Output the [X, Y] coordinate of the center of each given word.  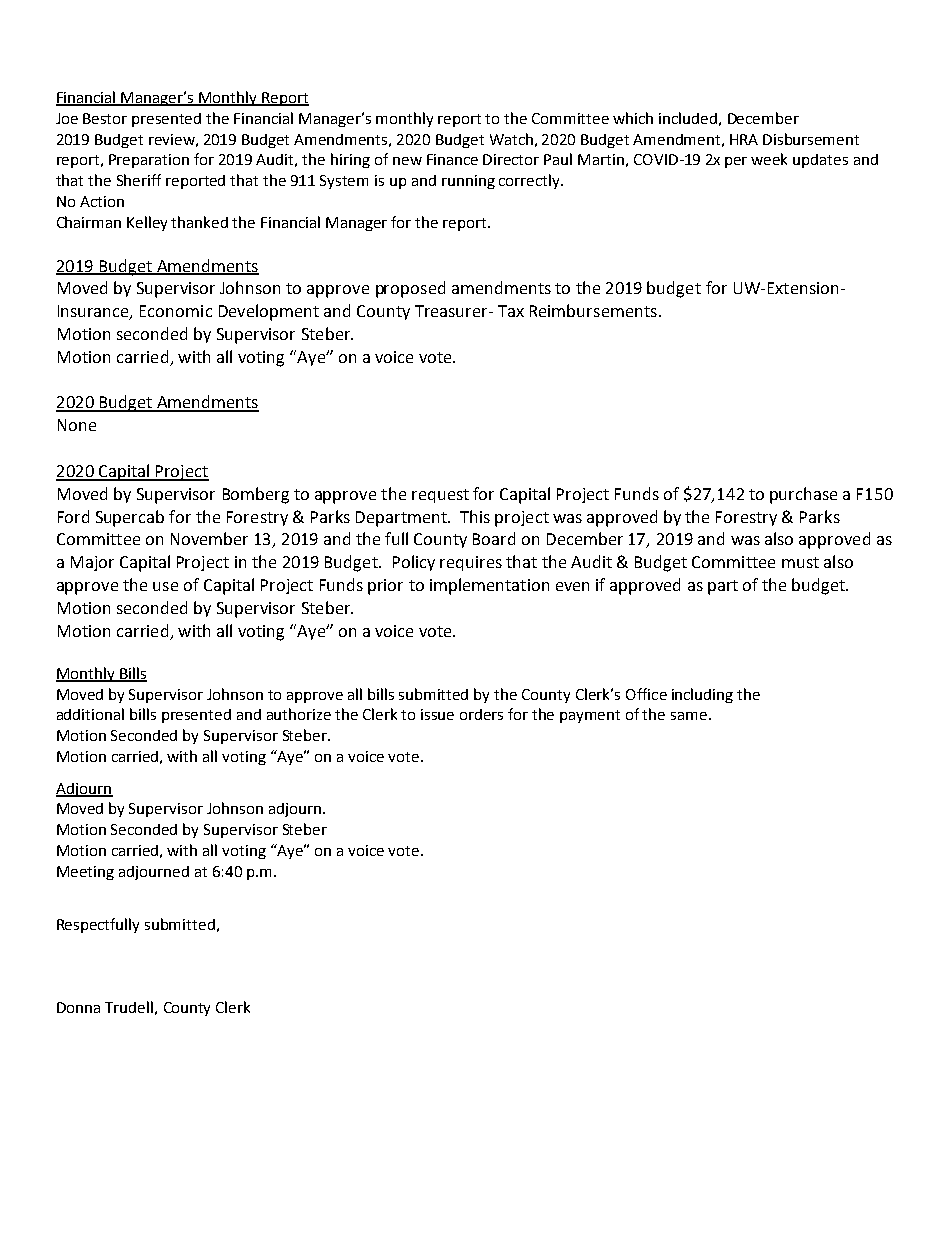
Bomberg [256, 495]
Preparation [149, 161]
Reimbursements [593, 310]
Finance [452, 159]
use [165, 586]
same [689, 716]
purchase [803, 495]
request [440, 496]
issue [437, 714]
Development [269, 312]
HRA [744, 139]
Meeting [85, 873]
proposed [410, 289]
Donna [78, 1007]
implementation [489, 586]
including [702, 695]
